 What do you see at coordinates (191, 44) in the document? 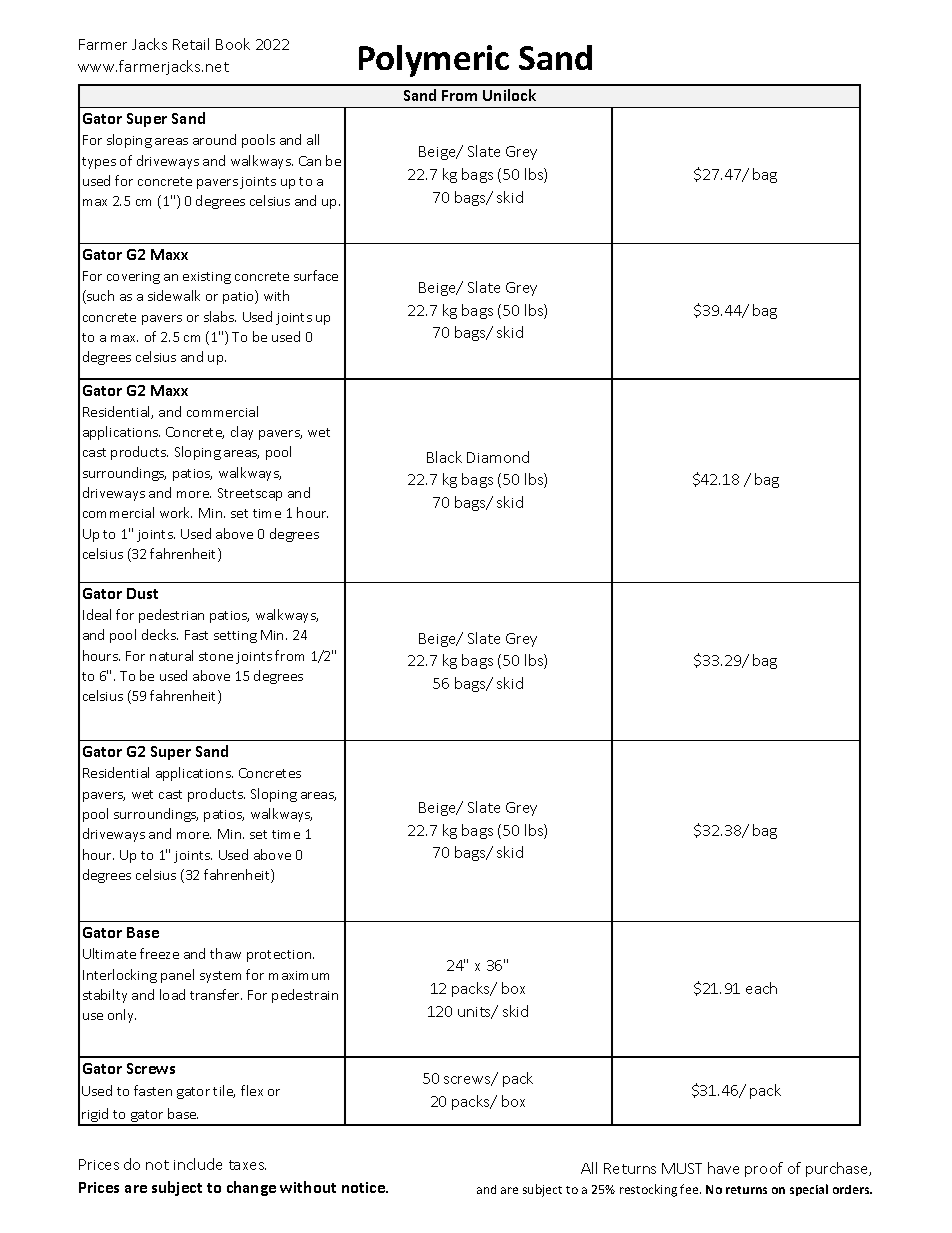
I see `Retail` at bounding box center [191, 44].
